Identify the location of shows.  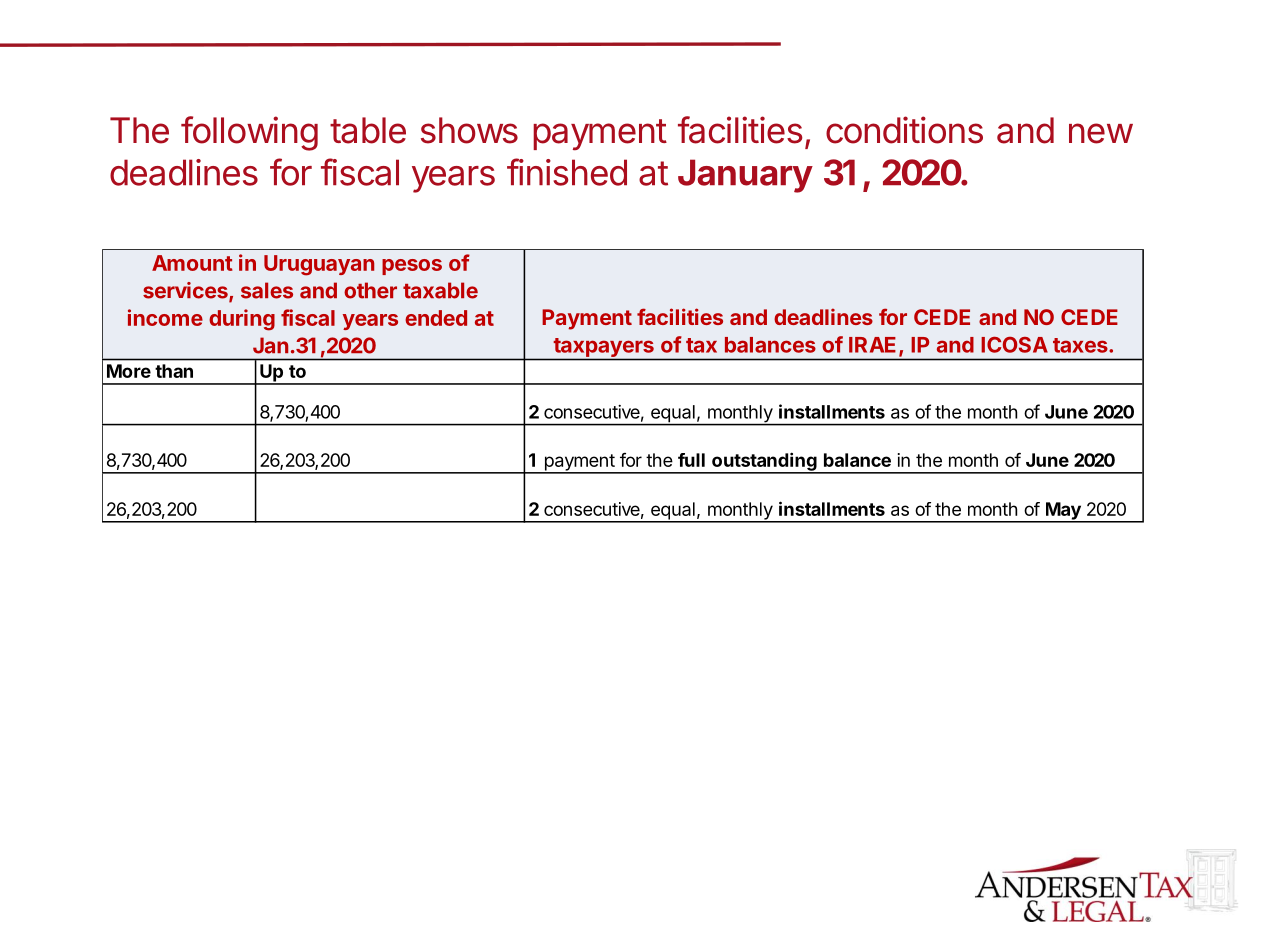
(469, 130).
